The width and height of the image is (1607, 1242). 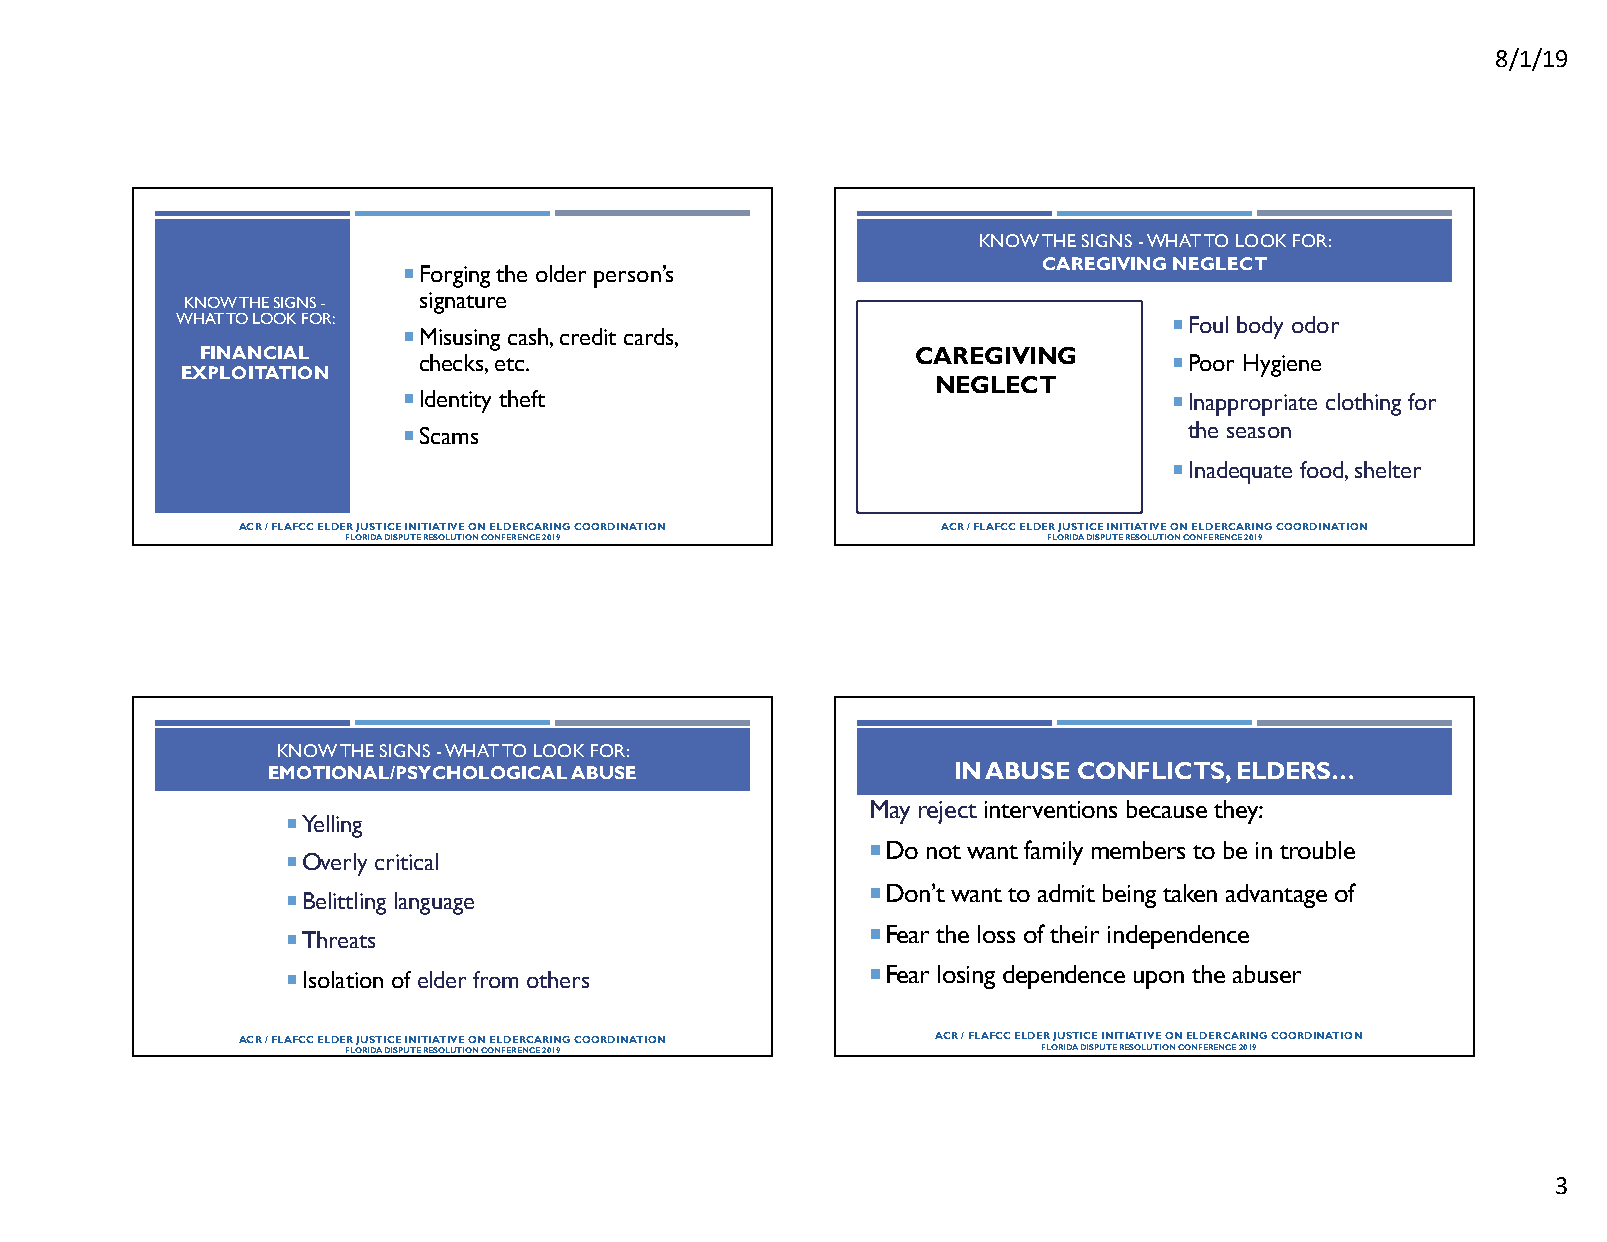 What do you see at coordinates (463, 303) in the image?
I see `signature` at bounding box center [463, 303].
